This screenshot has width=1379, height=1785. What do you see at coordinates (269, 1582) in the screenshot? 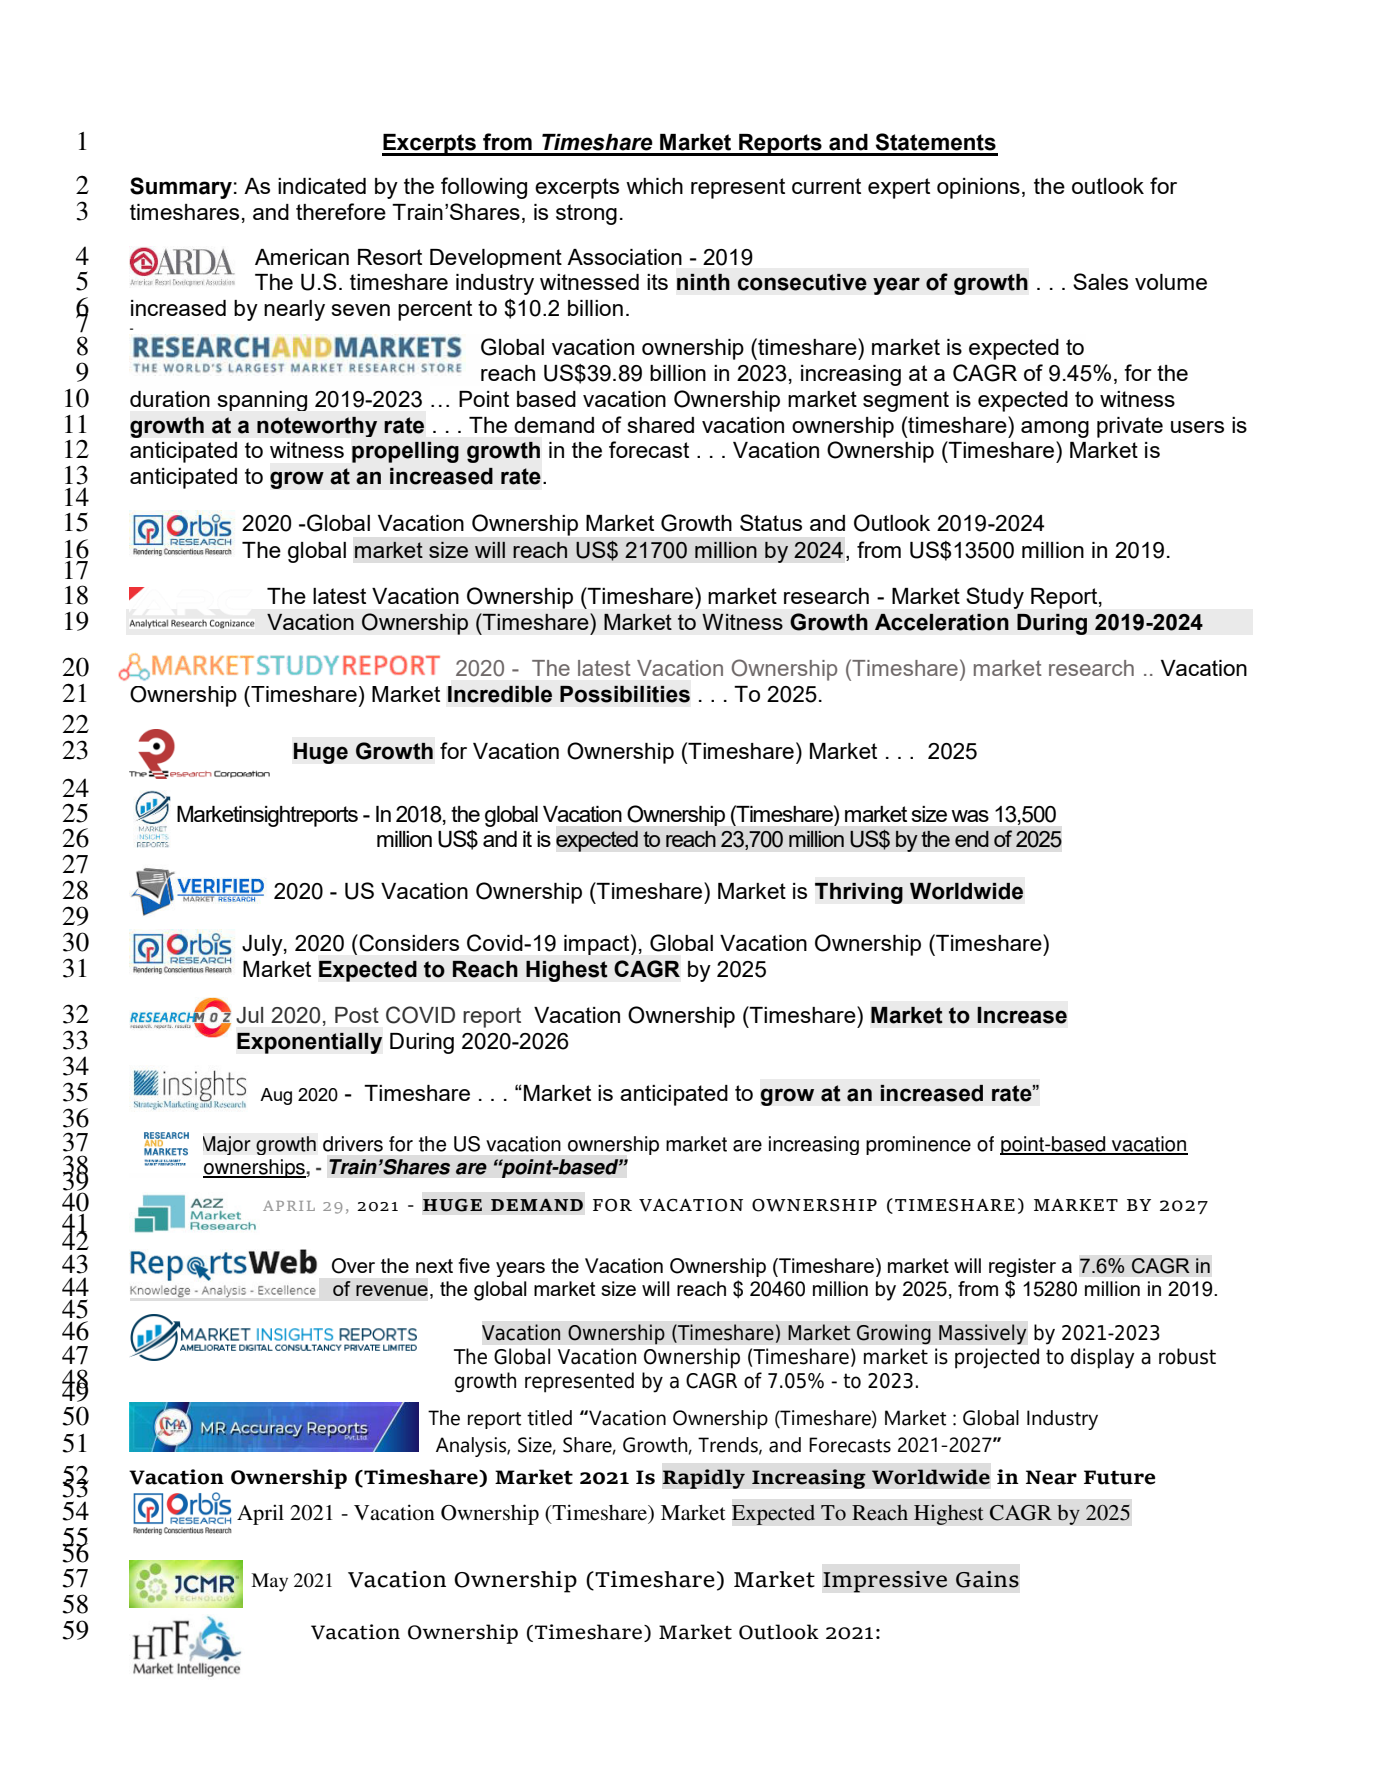
I see `May` at bounding box center [269, 1582].
